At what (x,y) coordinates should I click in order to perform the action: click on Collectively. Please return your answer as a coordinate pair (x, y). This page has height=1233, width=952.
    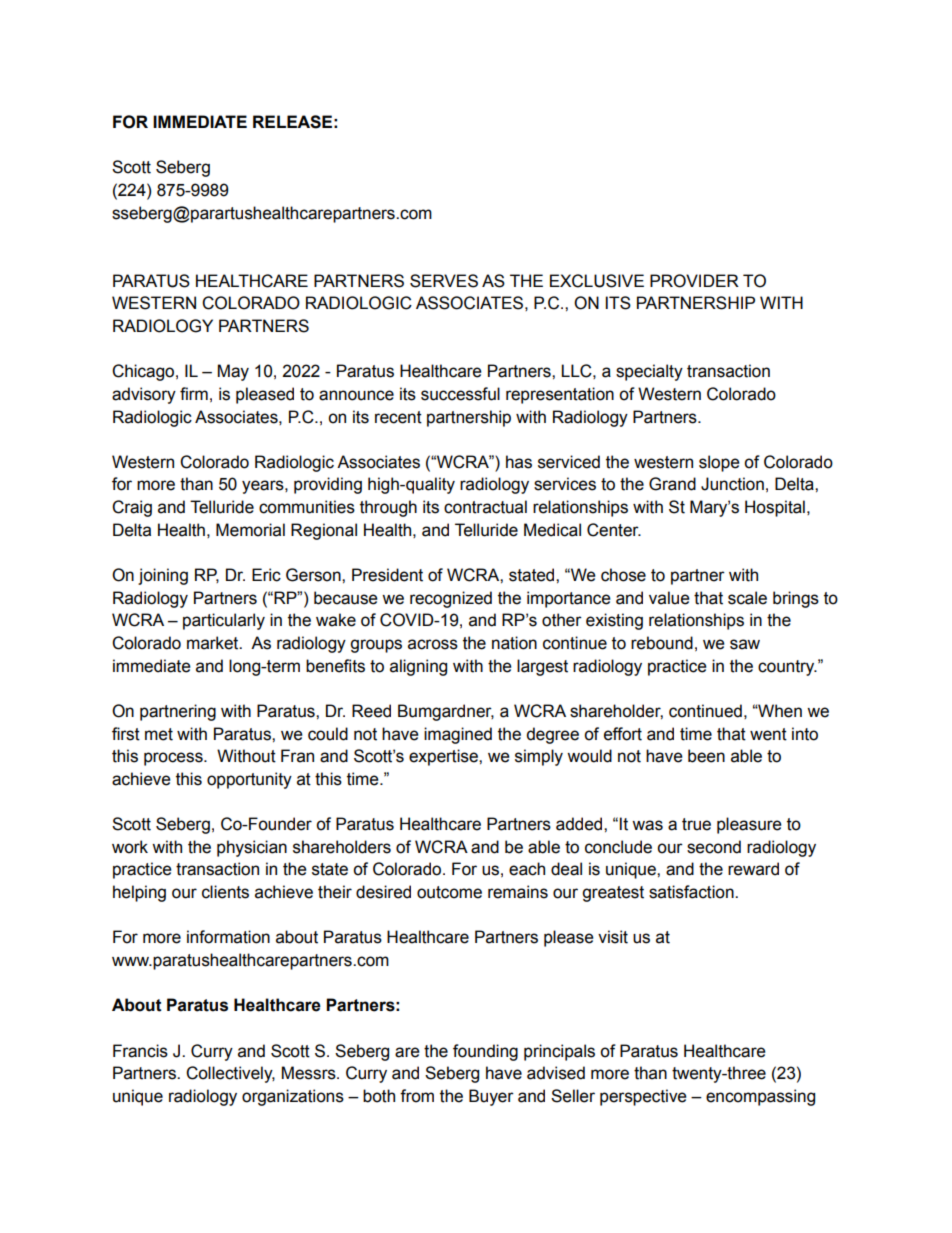
    Looking at the image, I should click on (230, 1074).
